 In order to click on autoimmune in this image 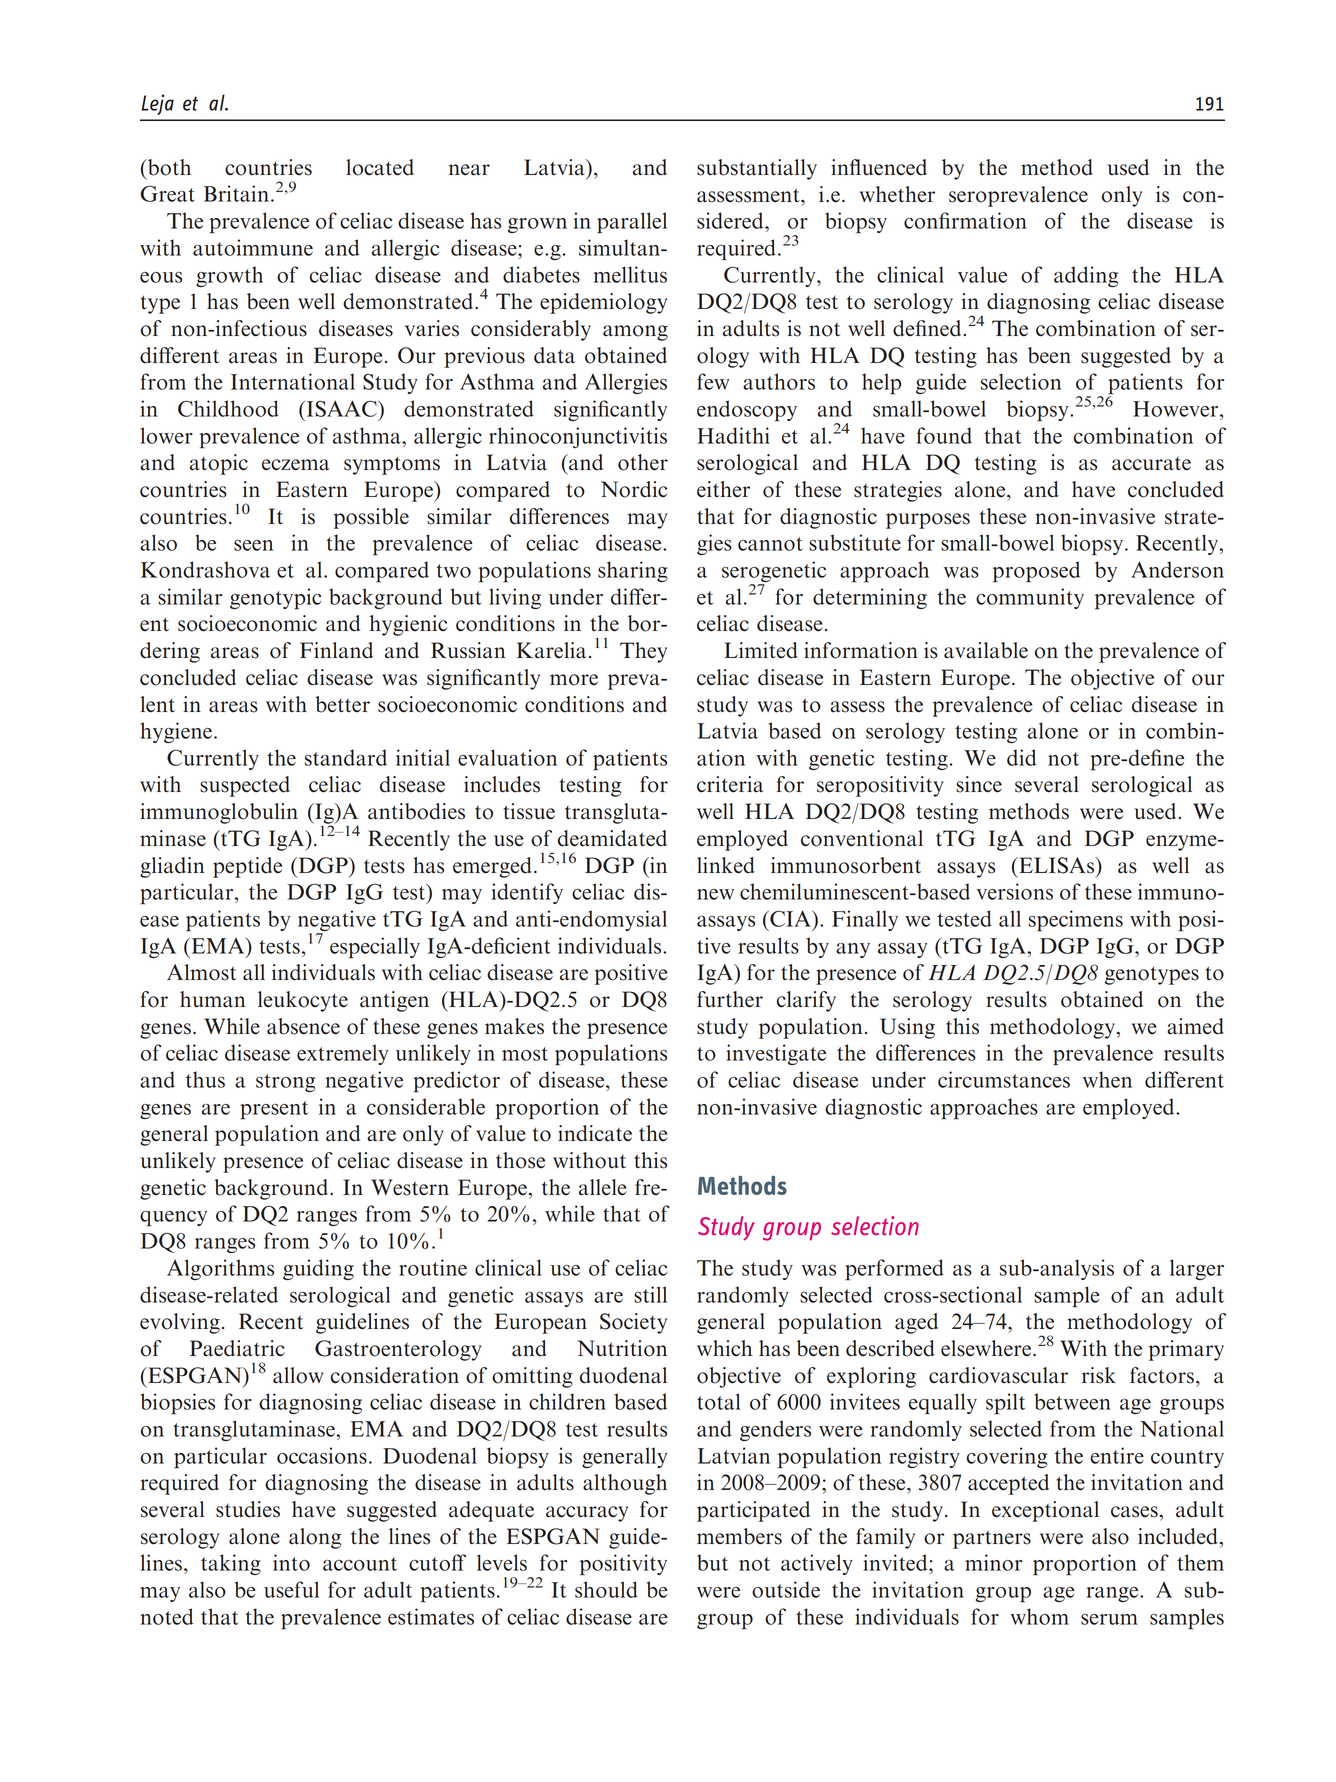, I will do `click(253, 247)`.
